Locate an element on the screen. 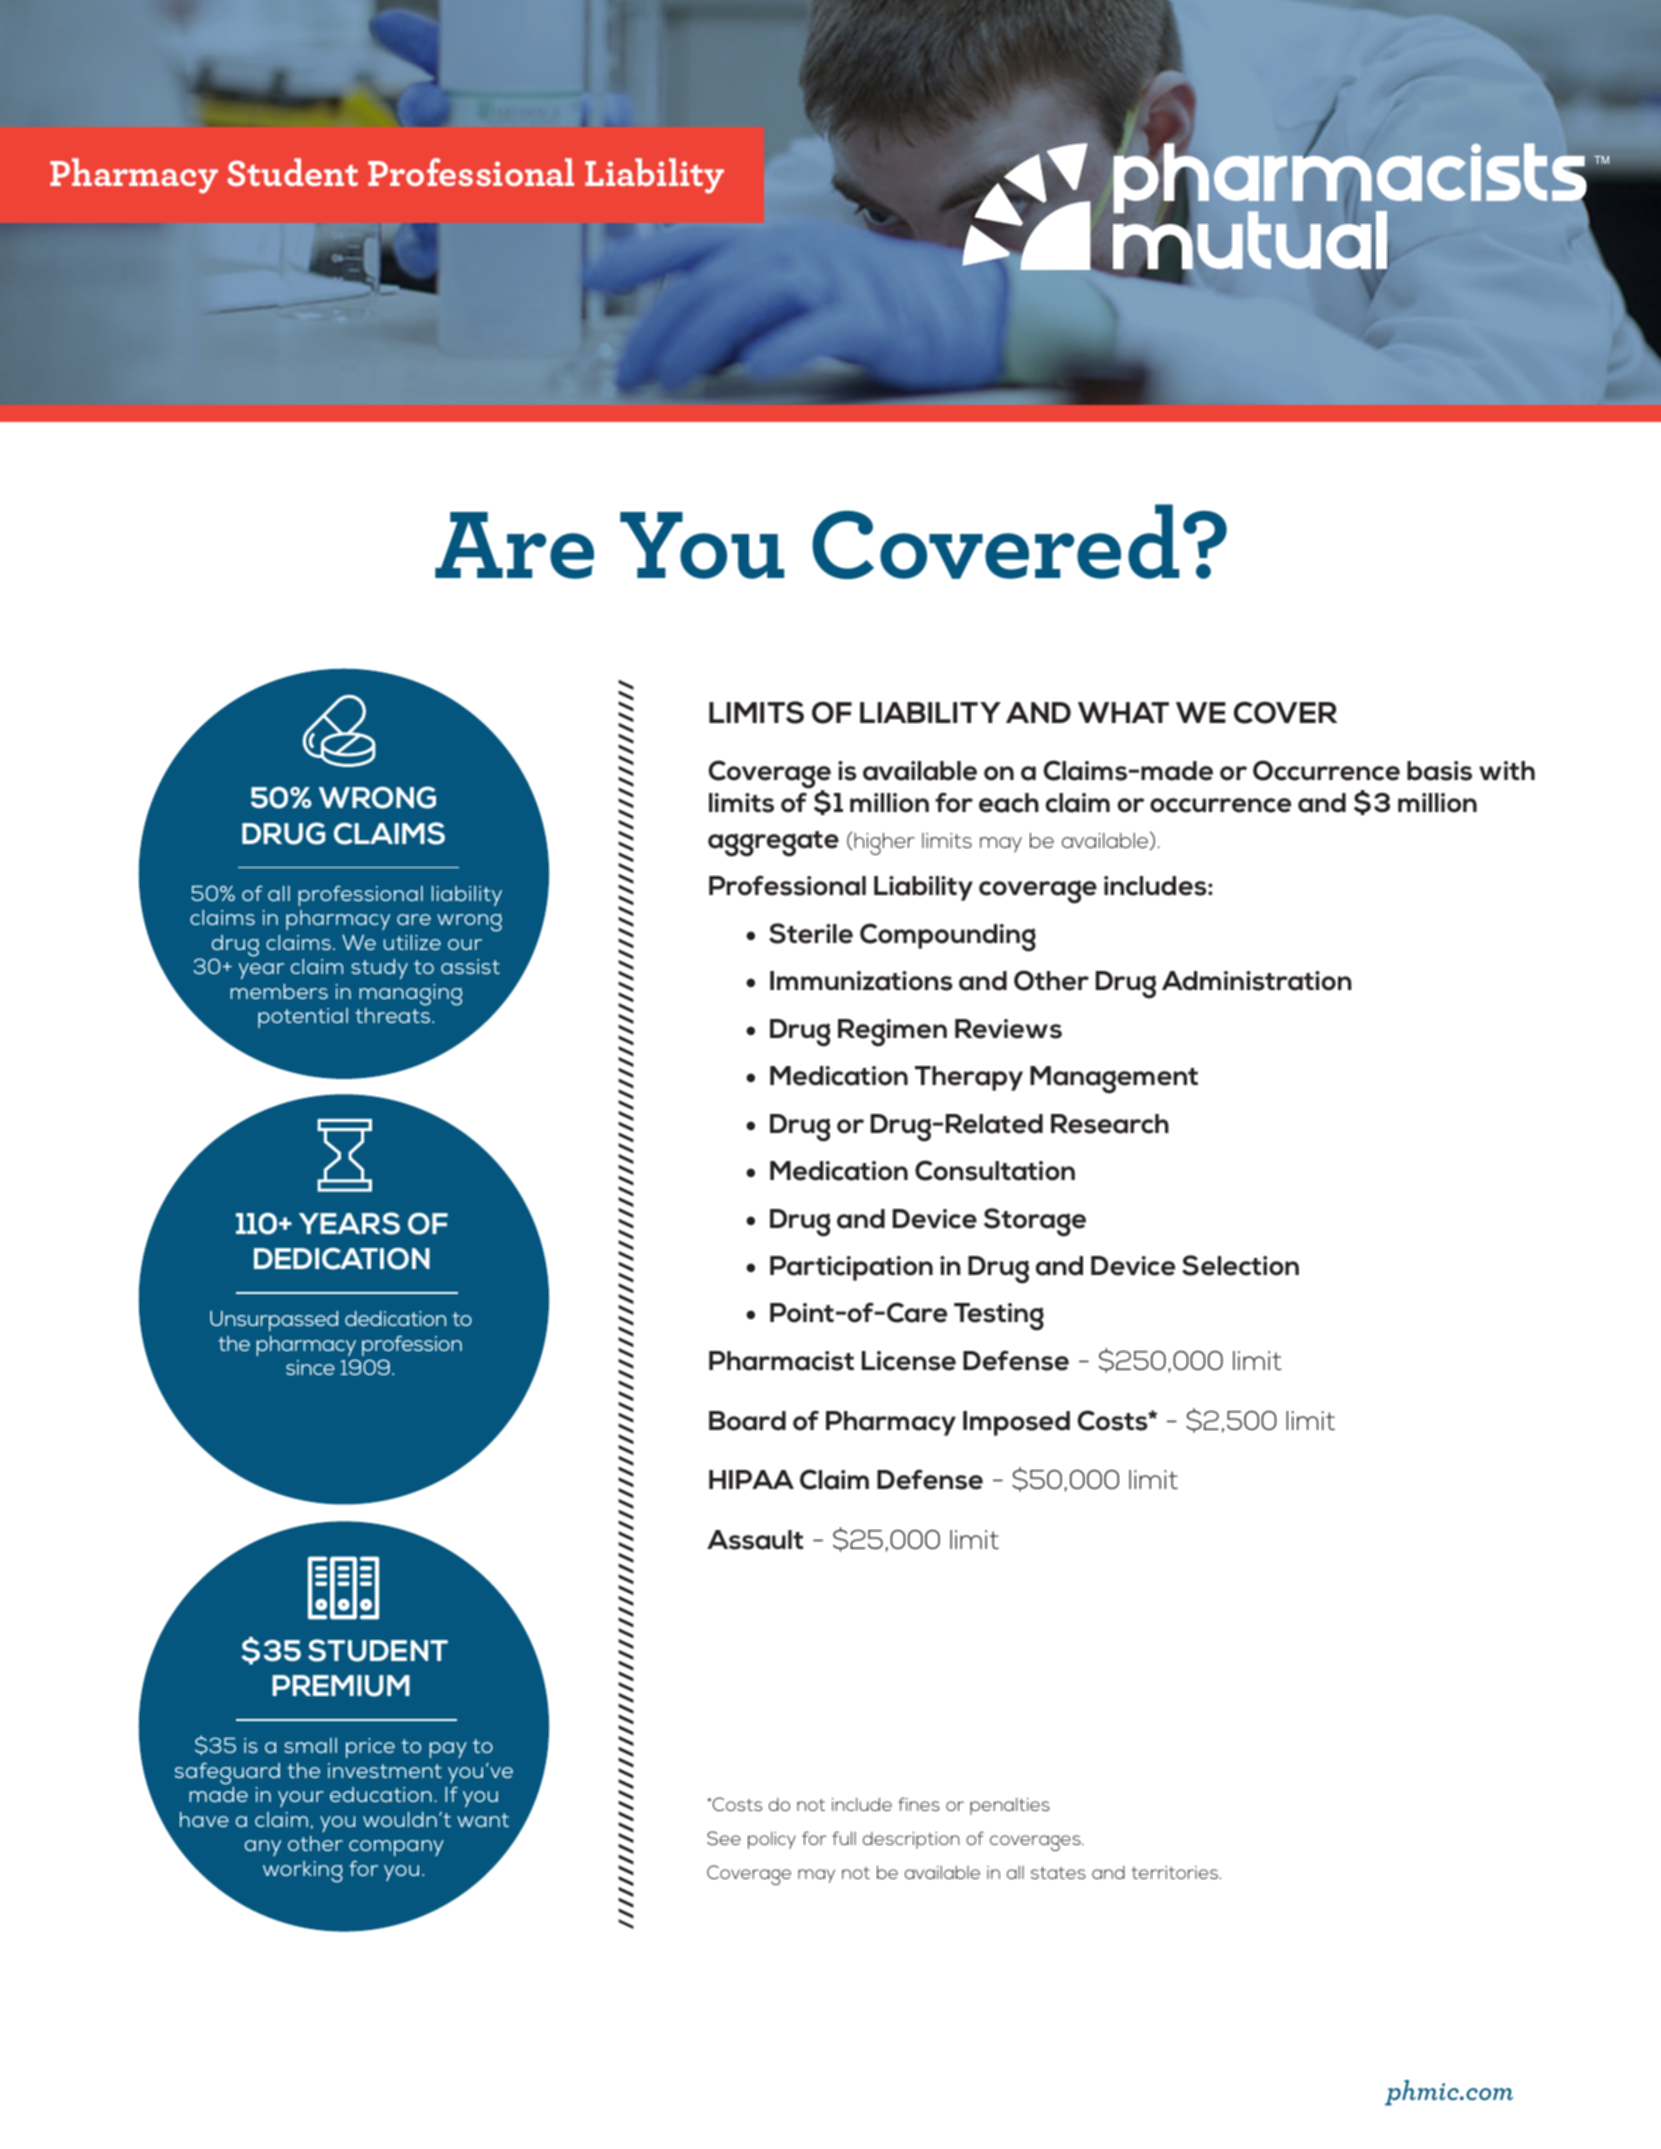  Unsurpassed is located at coordinates (274, 1321).
